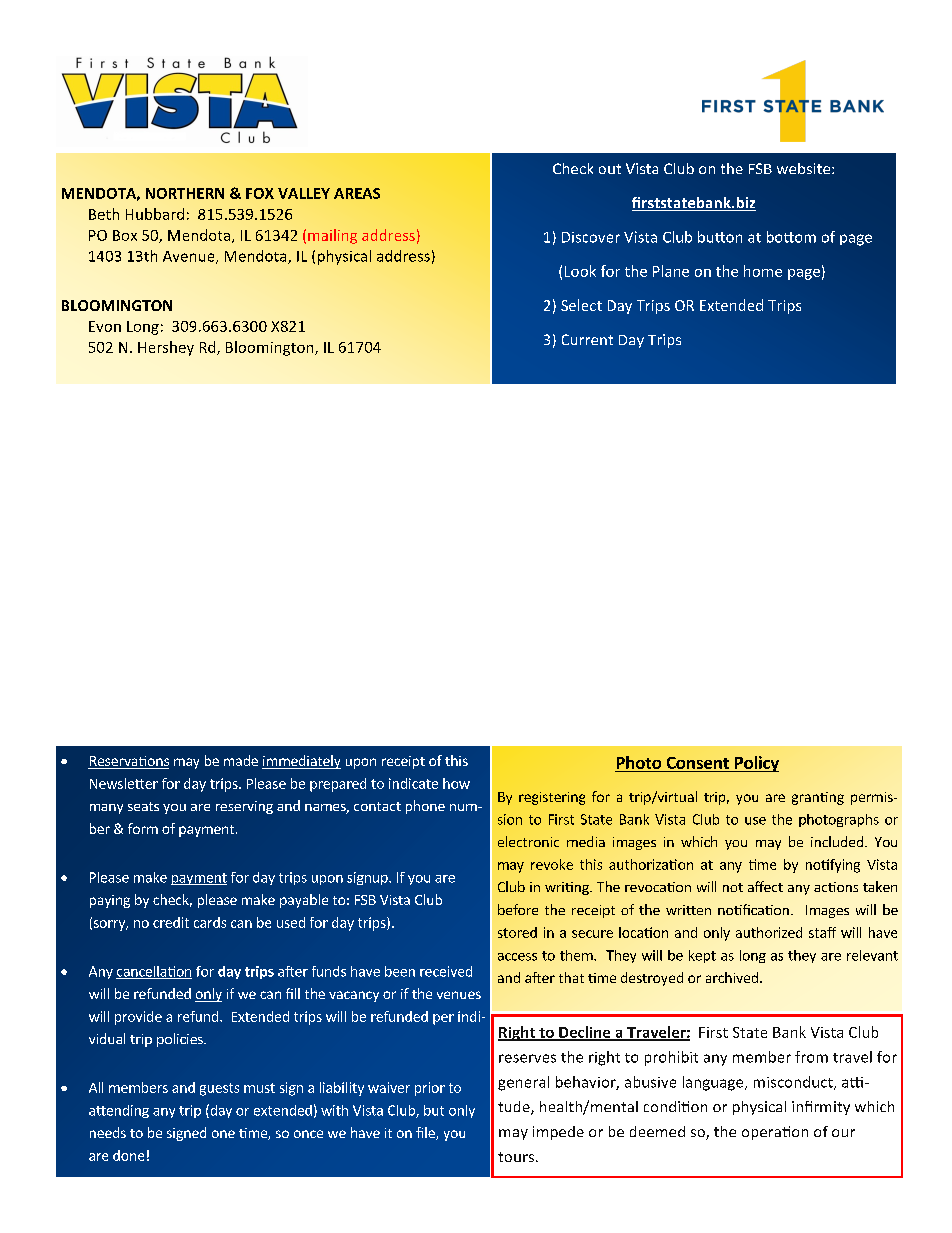 The height and width of the screenshot is (1233, 952). What do you see at coordinates (185, 193) in the screenshot?
I see `NORTHERN` at bounding box center [185, 193].
